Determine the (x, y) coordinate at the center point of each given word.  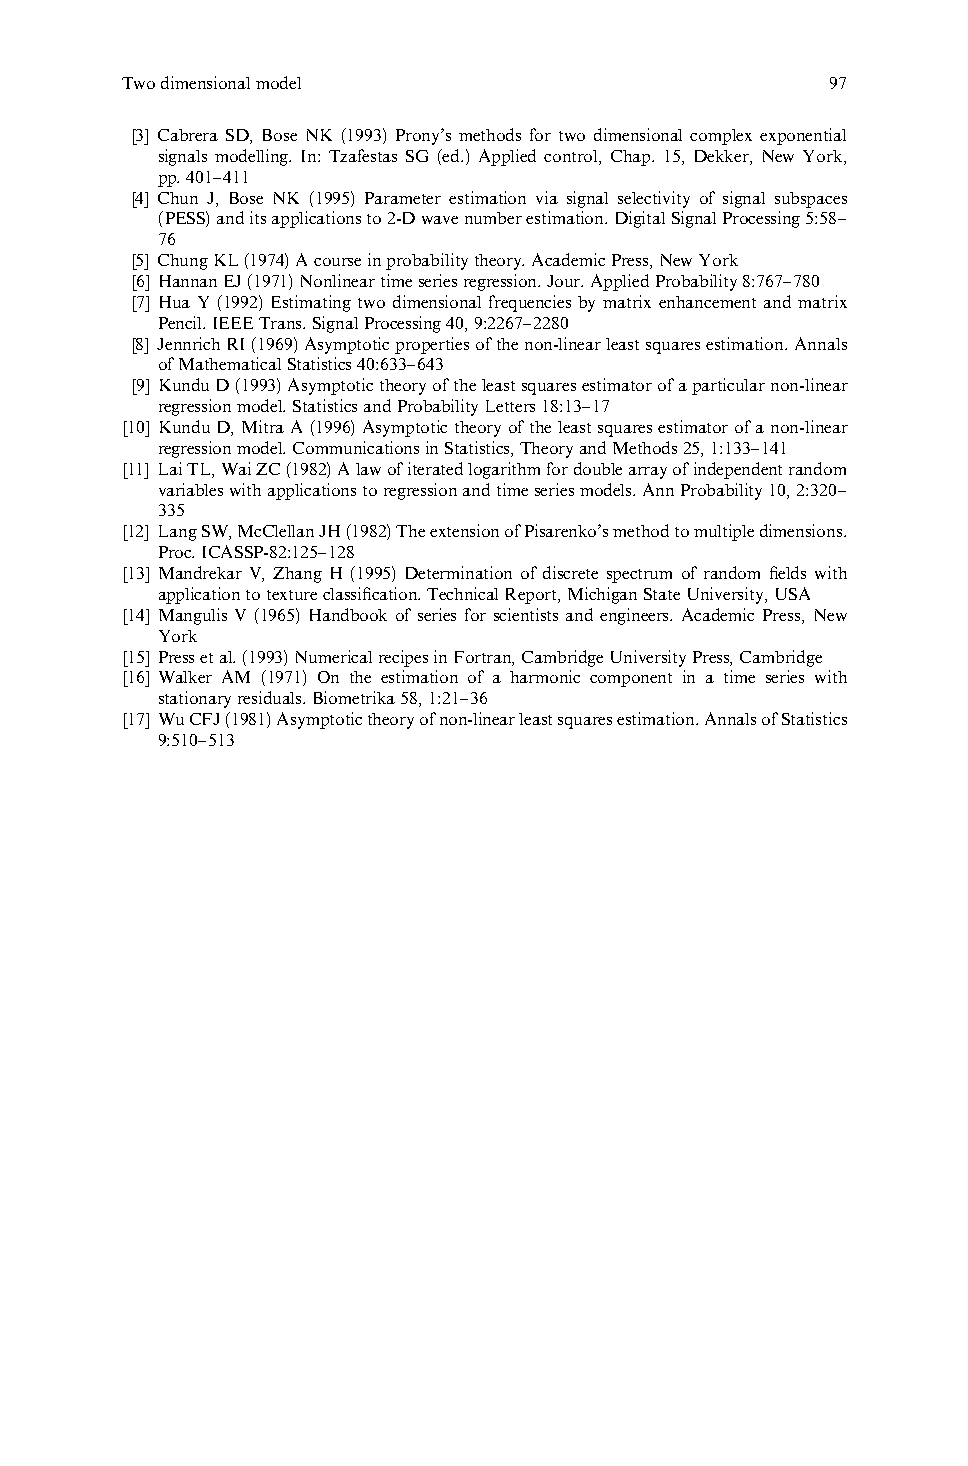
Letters (510, 406)
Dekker (723, 156)
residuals (271, 697)
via (547, 197)
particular (728, 386)
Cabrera (188, 135)
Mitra (263, 426)
